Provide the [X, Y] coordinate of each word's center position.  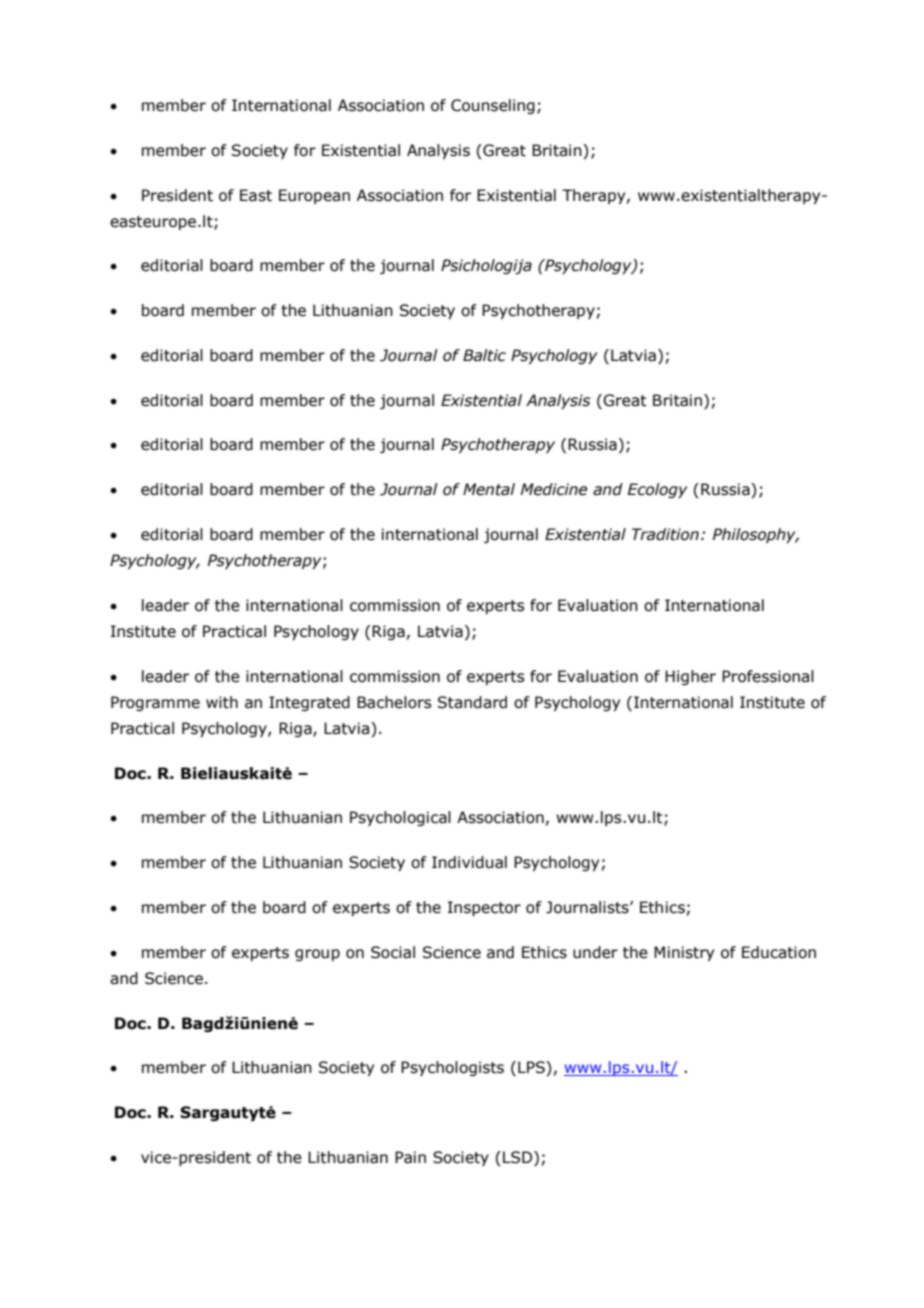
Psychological [400, 818]
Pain [410, 1157]
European [314, 196]
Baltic [484, 355]
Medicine [554, 489]
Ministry [684, 953]
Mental [489, 489]
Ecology [658, 490]
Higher [690, 677]
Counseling [493, 106]
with [222, 702]
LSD [519, 1157]
